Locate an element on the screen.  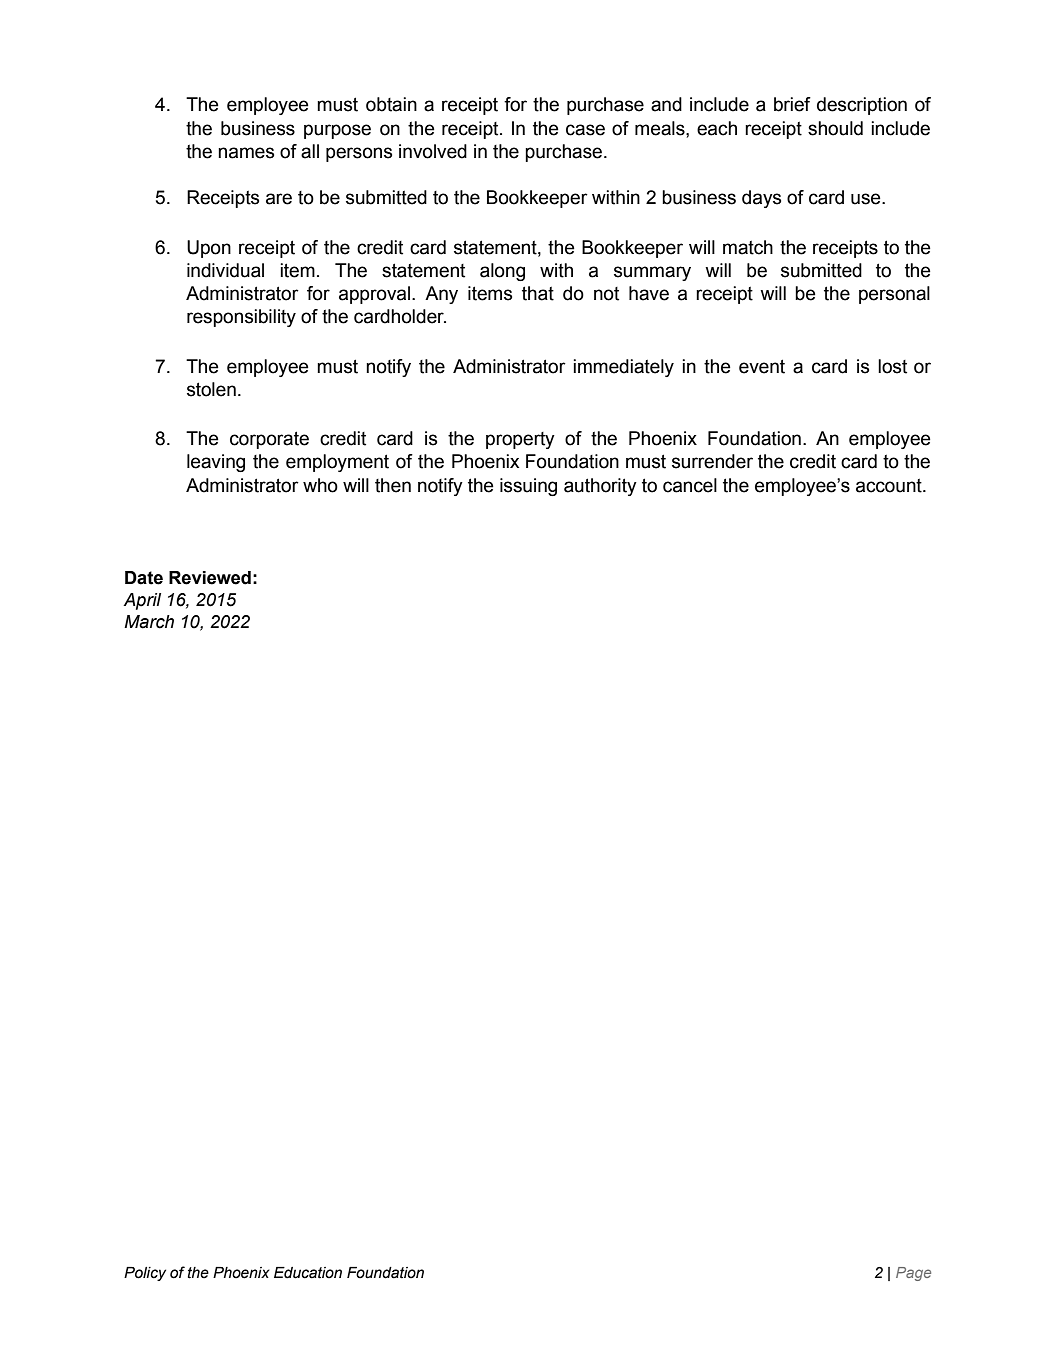
leaving is located at coordinates (216, 463).
